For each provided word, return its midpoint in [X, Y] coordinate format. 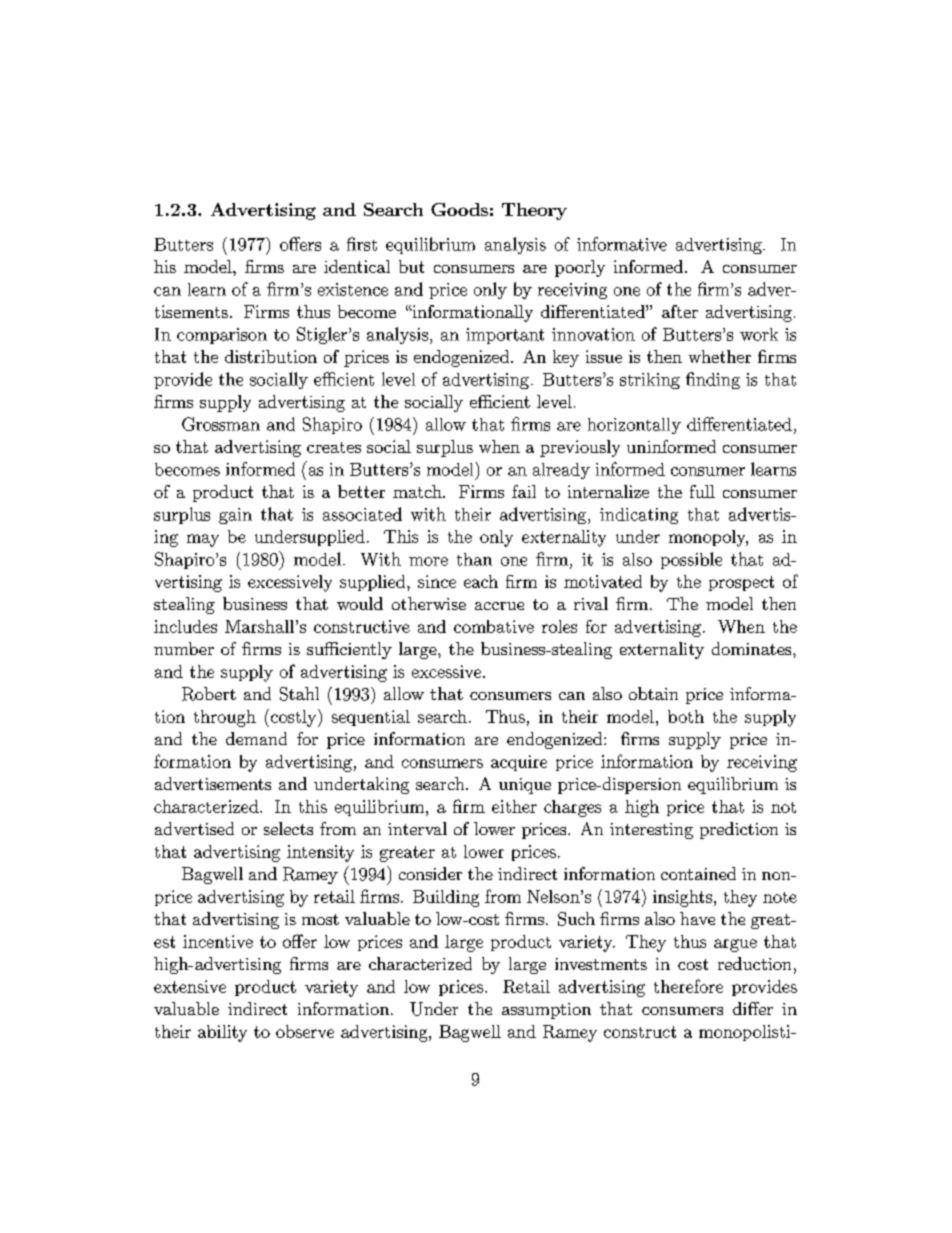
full [702, 491]
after [680, 311]
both [686, 716]
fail [524, 491]
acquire [519, 763]
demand [256, 738]
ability [222, 1033]
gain [235, 516]
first [362, 244]
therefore [688, 986]
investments [601, 964]
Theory [534, 211]
